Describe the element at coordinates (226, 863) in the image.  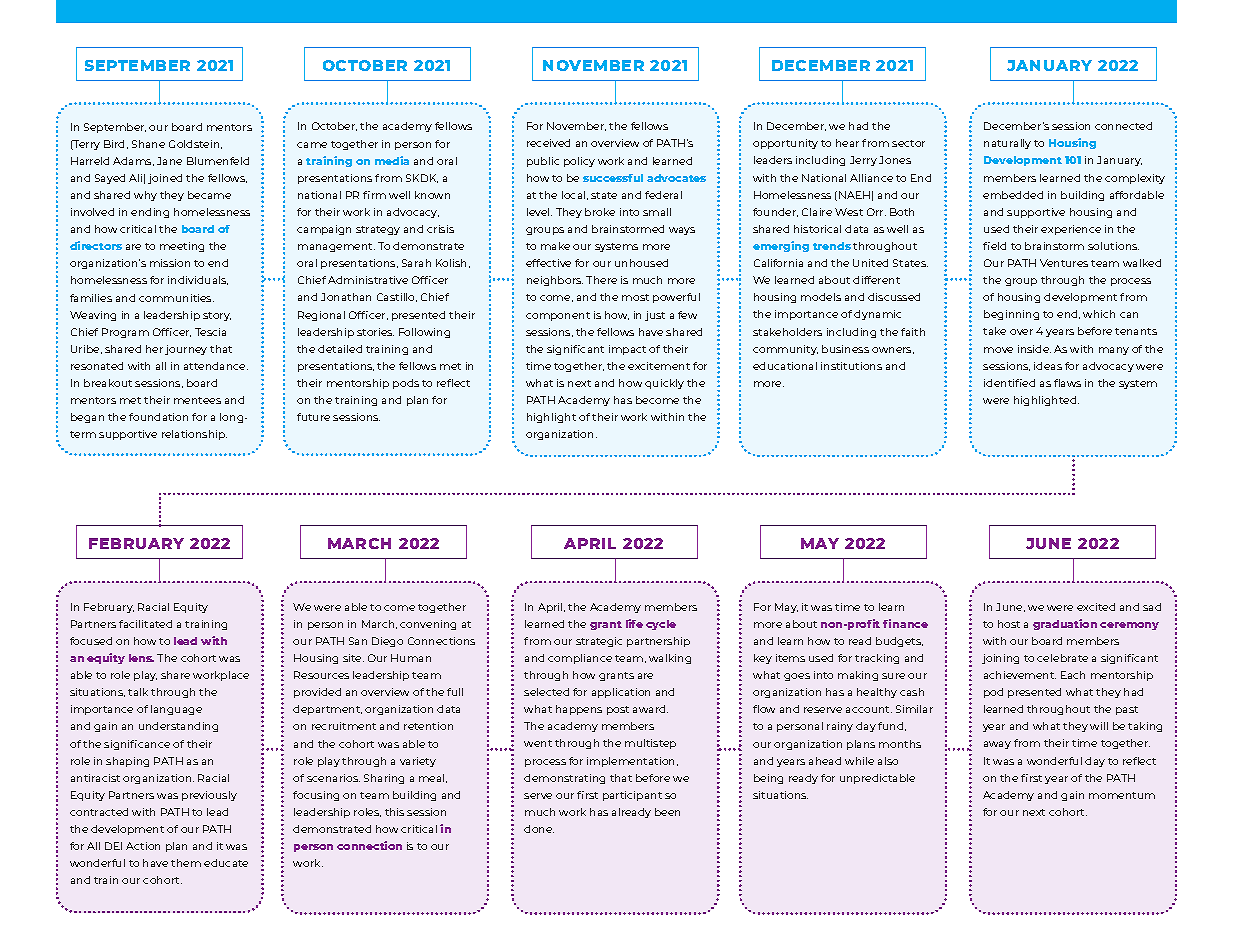
I see `educate` at that location.
